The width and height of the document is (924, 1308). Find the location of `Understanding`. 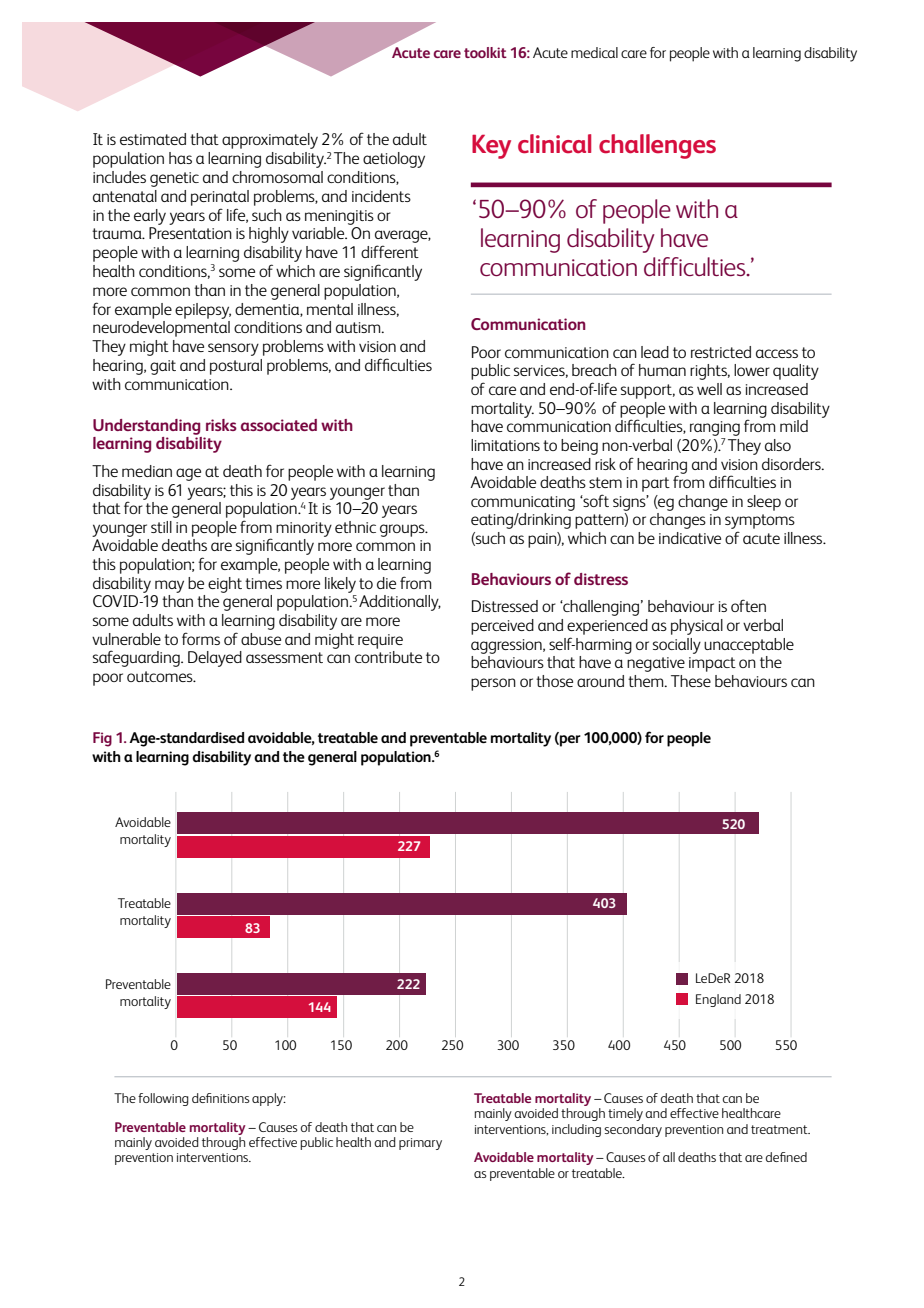

Understanding is located at coordinates (146, 427).
